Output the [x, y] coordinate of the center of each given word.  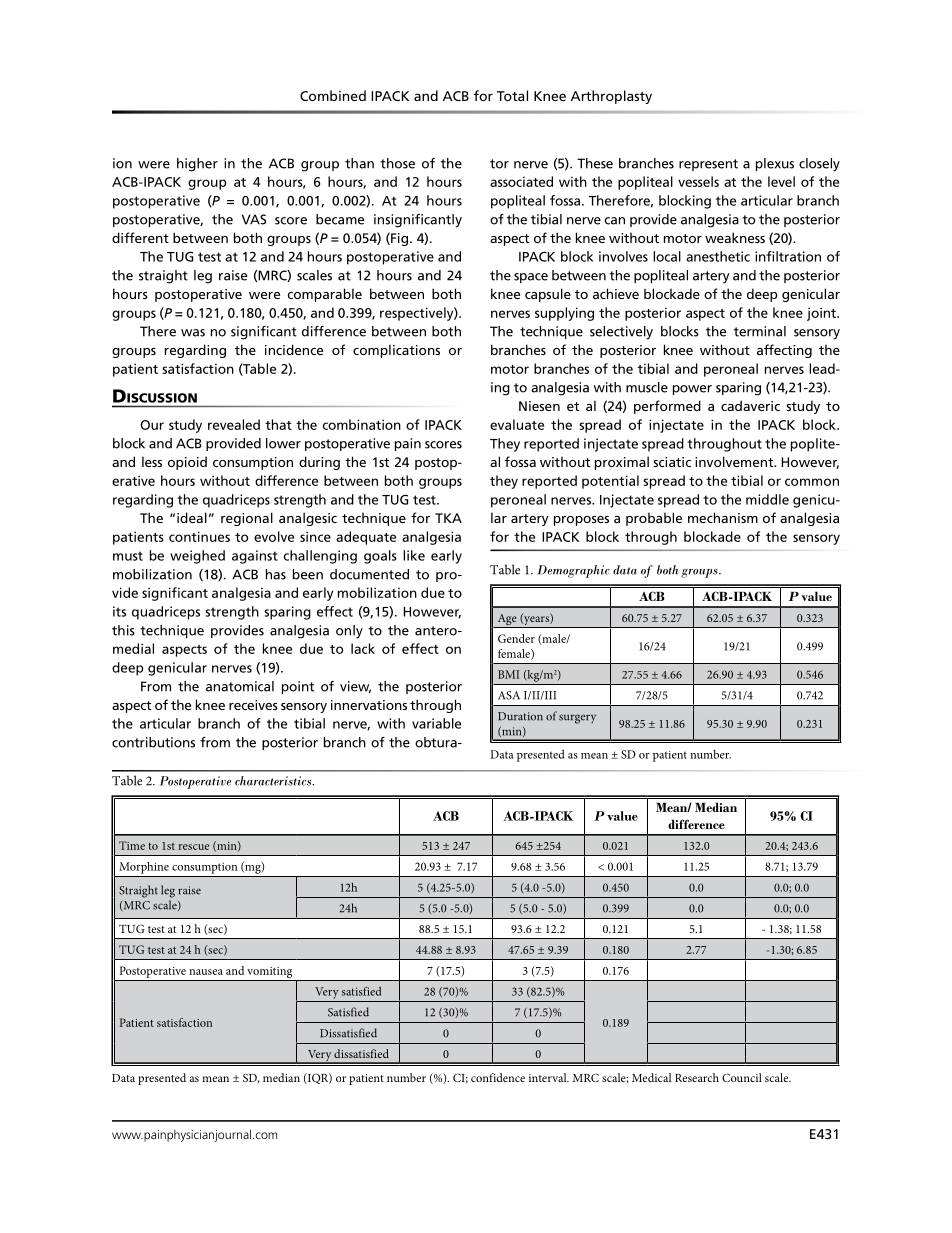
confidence [498, 1077]
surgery [577, 719]
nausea [206, 972]
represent [708, 165]
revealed [234, 424]
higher [197, 165]
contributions [153, 742]
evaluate [517, 424]
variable [436, 723]
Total [512, 95]
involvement [735, 461]
